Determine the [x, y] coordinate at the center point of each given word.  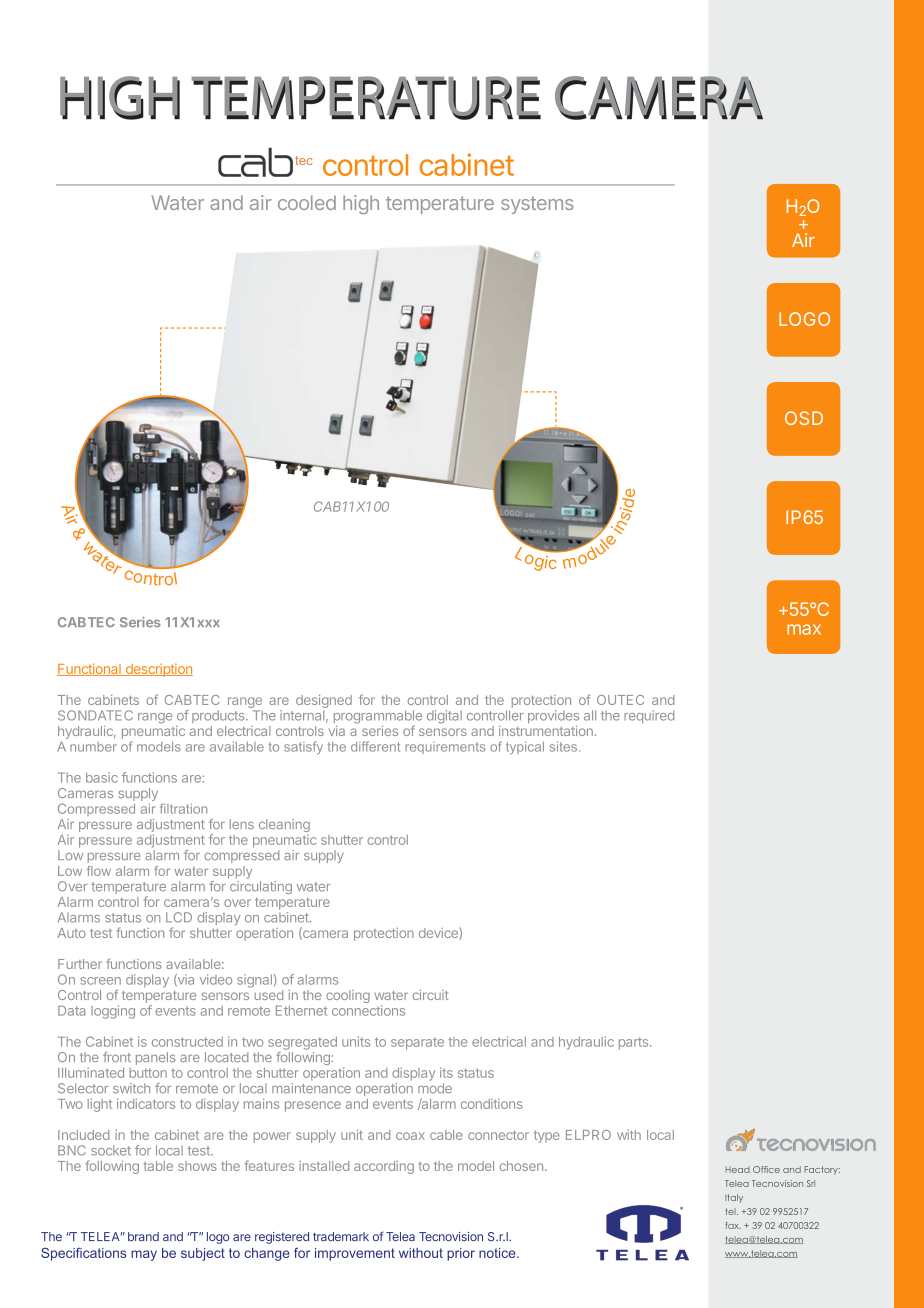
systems [537, 205]
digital [444, 717]
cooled [307, 202]
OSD [804, 418]
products [219, 716]
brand [143, 1236]
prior [461, 1254]
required [649, 716]
